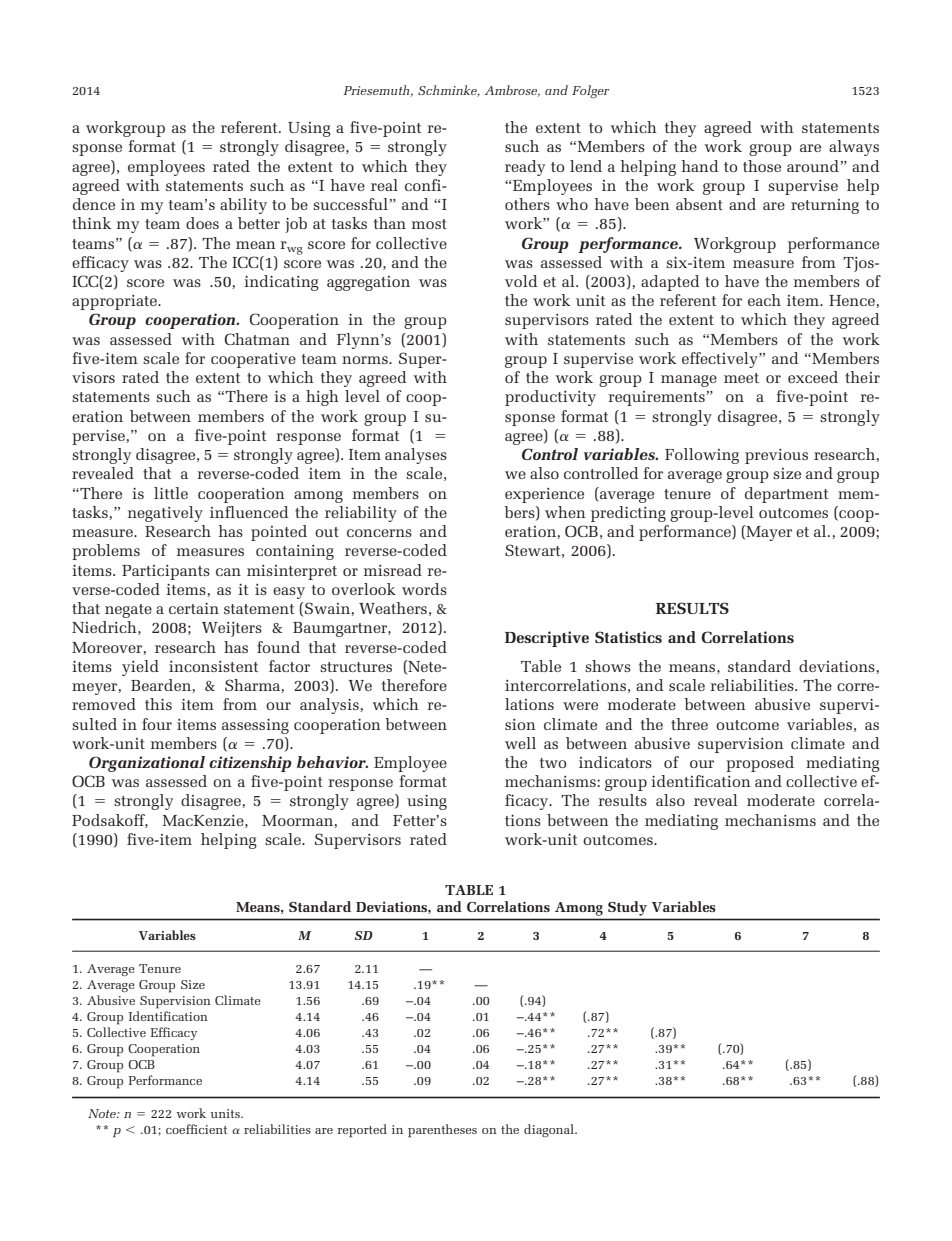 Image resolution: width=952 pixels, height=1241 pixels. What do you see at coordinates (525, 168) in the screenshot?
I see `ready` at bounding box center [525, 168].
